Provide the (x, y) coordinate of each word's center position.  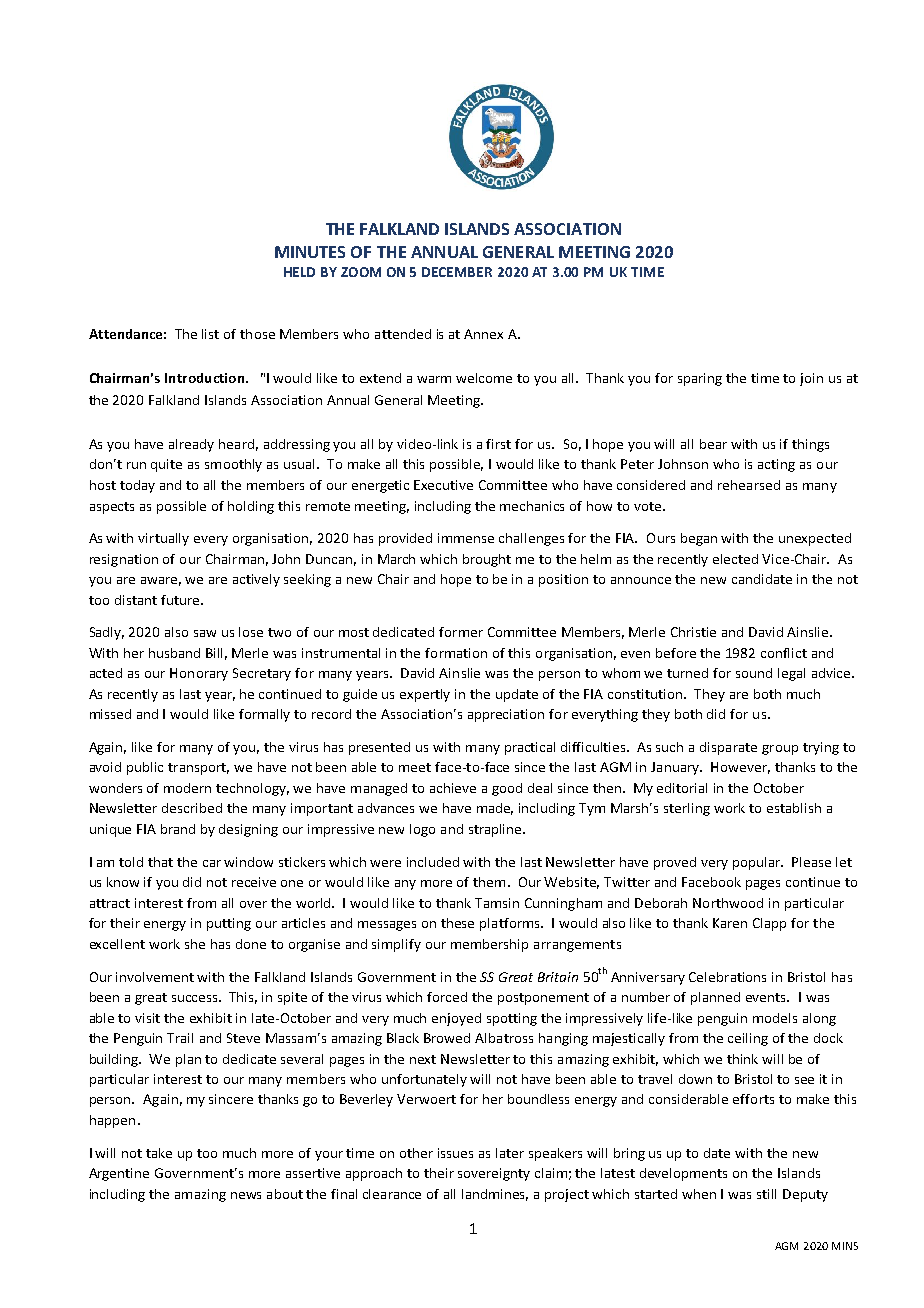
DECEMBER (457, 272)
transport (198, 769)
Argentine (119, 1174)
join (811, 379)
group (780, 750)
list (210, 334)
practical (530, 748)
